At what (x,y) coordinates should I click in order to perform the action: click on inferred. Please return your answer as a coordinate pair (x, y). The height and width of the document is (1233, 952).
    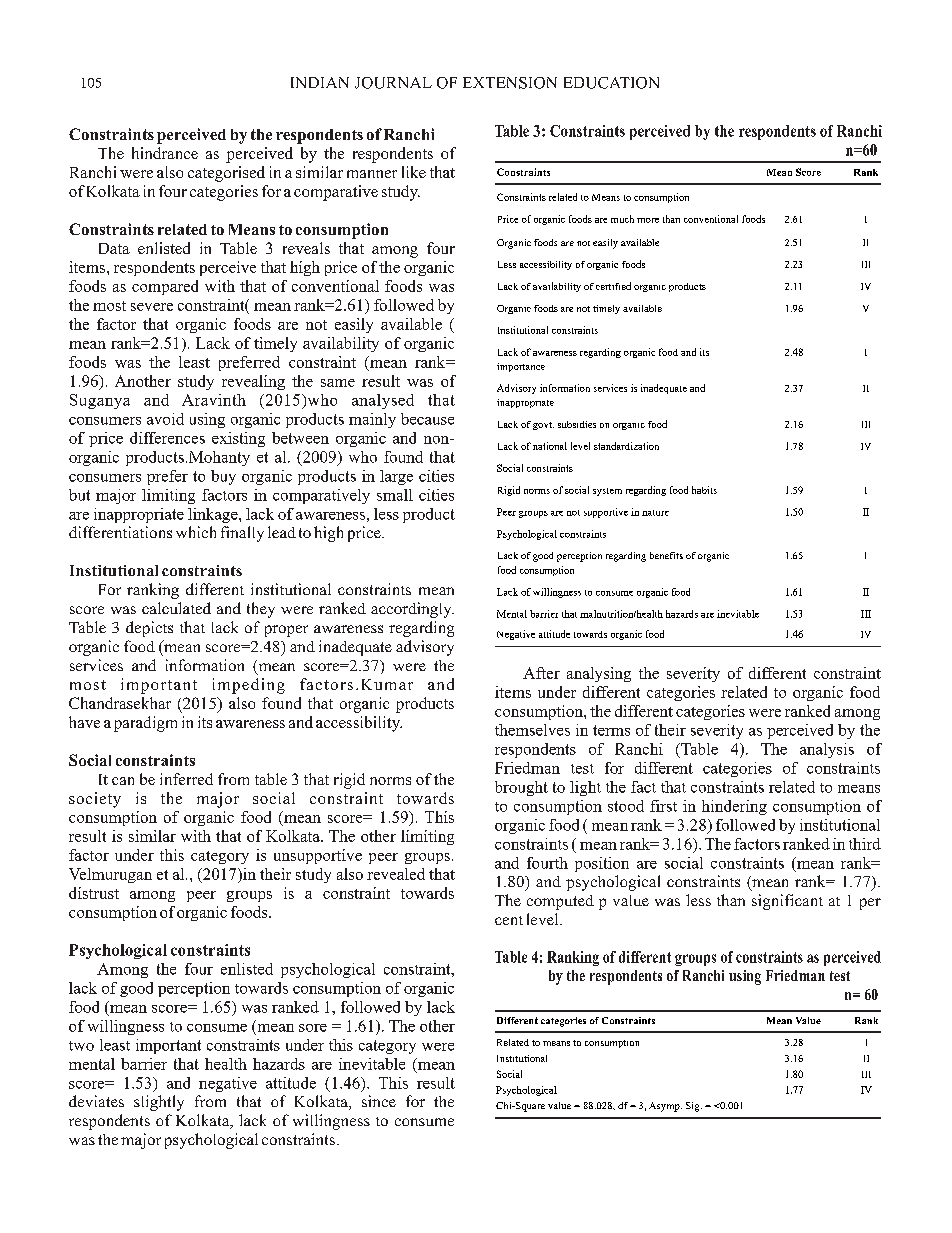
    Looking at the image, I should click on (186, 779).
